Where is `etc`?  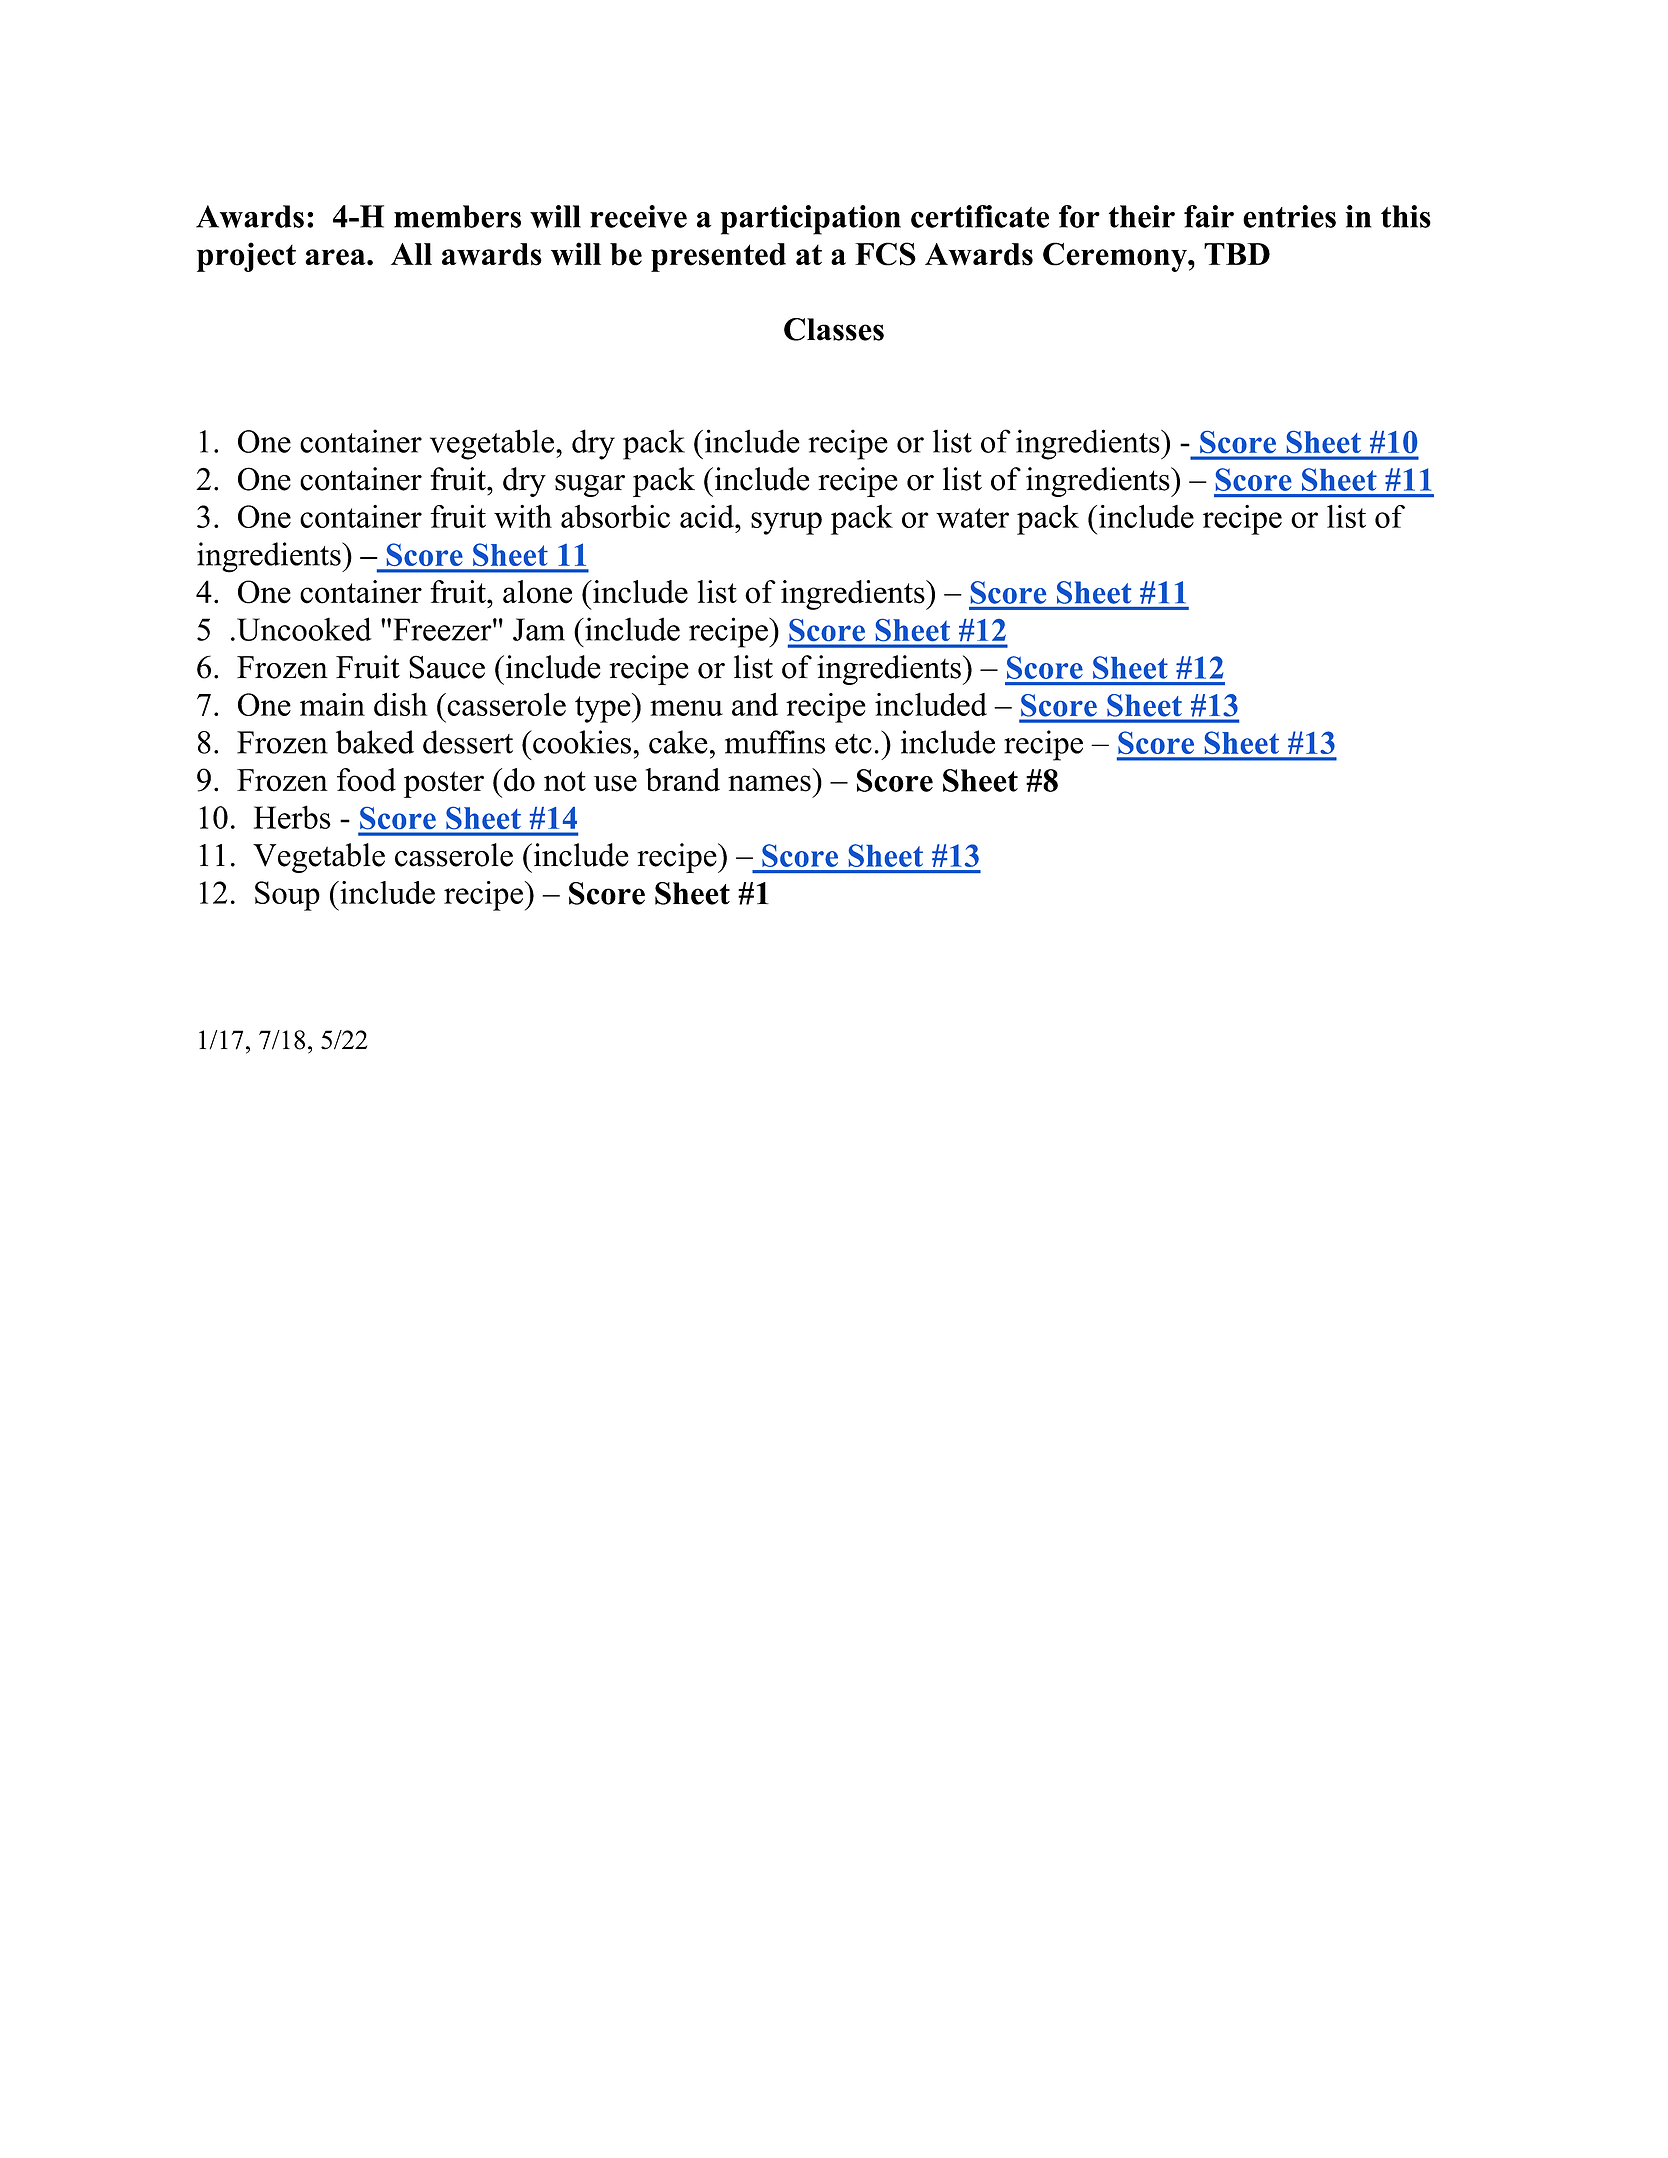
etc is located at coordinates (853, 744).
